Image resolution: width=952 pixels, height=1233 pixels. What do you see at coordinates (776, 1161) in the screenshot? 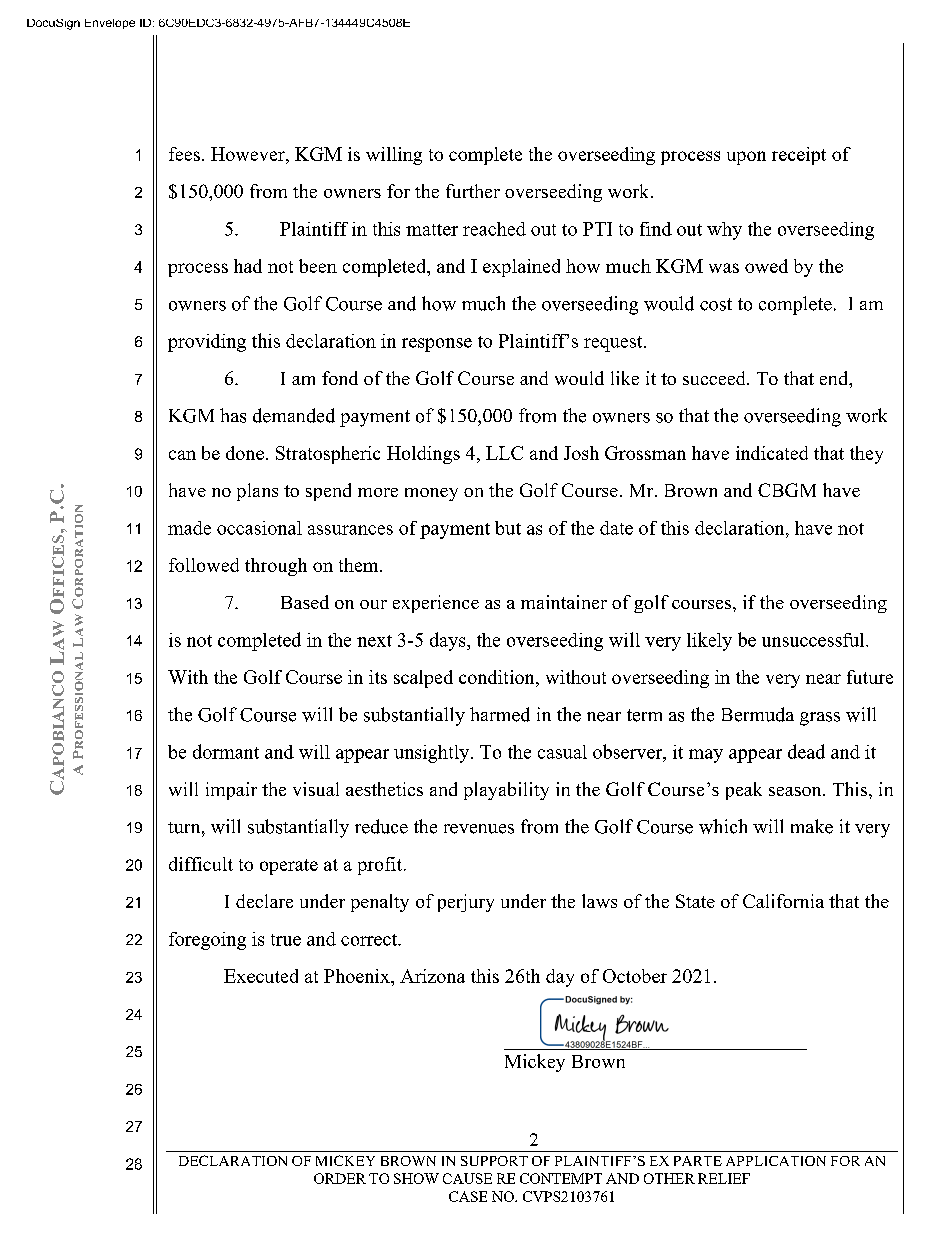
I see `APPLICATION` at bounding box center [776, 1161].
